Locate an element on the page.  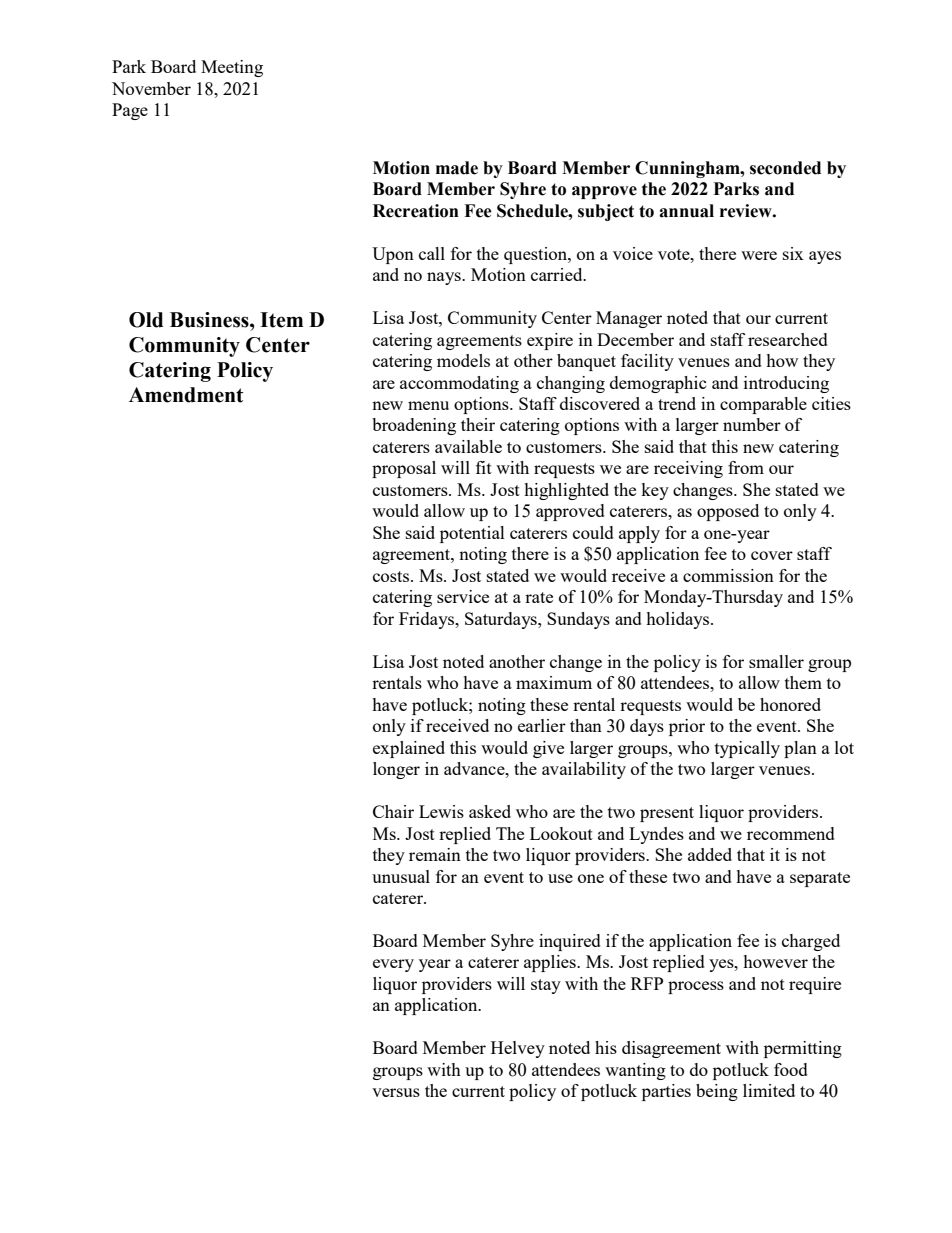
seconded is located at coordinates (785, 168).
